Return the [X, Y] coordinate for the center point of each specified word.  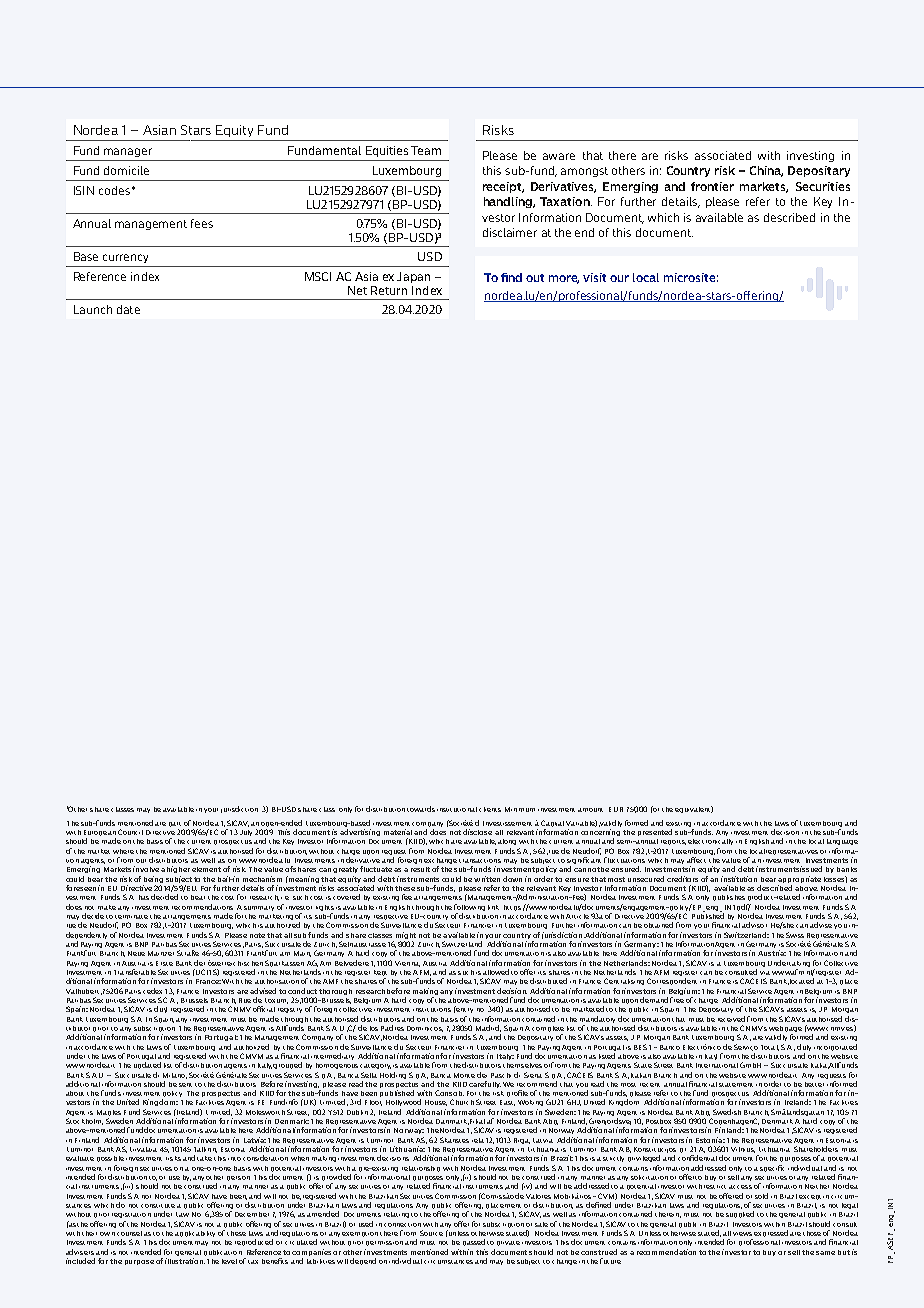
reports [673, 842]
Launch [93, 309]
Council [130, 832]
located [802, 981]
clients [490, 809]
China [766, 171]
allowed [496, 972]
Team [426, 150]
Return [389, 290]
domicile [126, 170]
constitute [158, 1206]
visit [594, 277]
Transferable [135, 972]
